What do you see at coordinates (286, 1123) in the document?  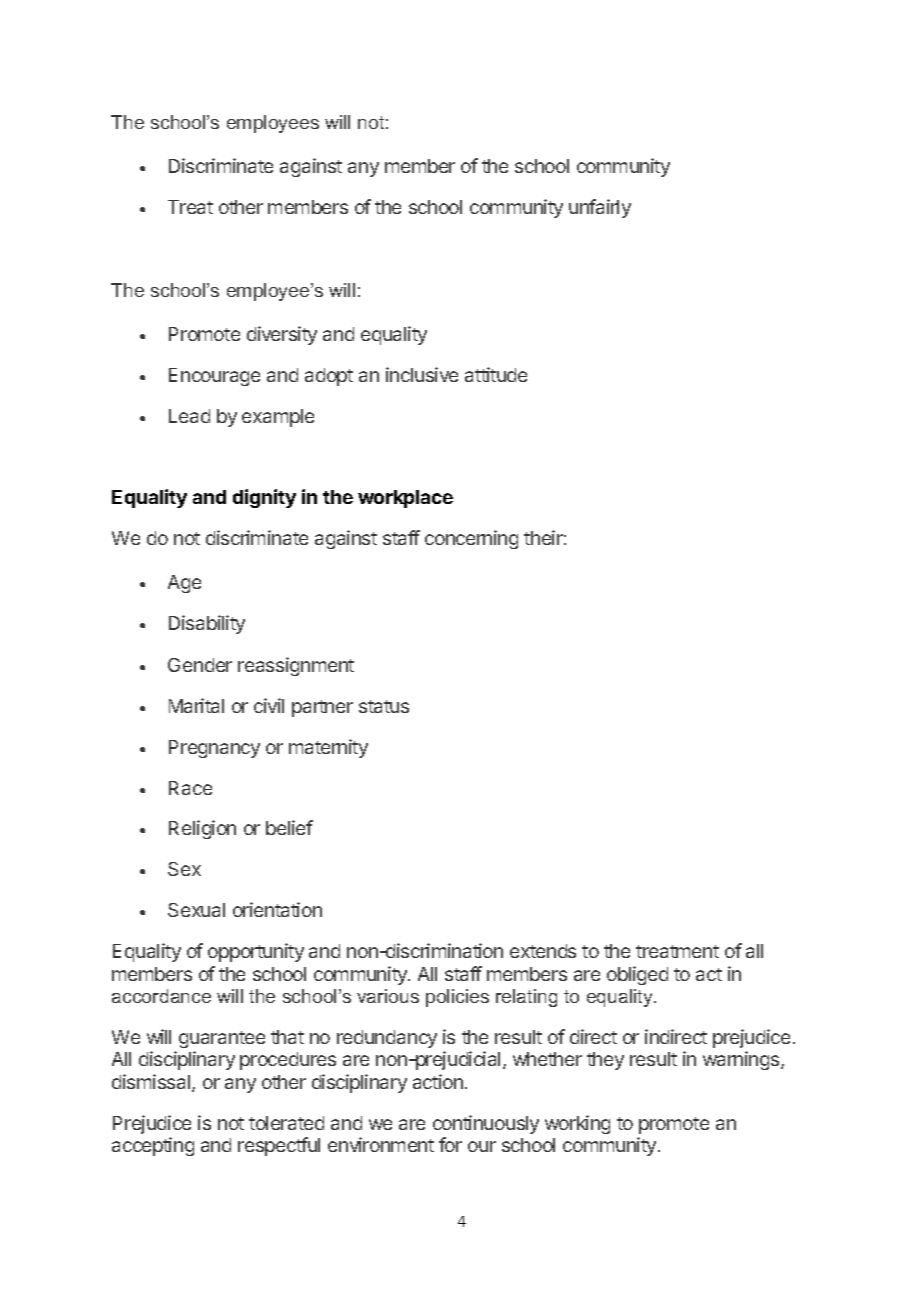 I see `tolerated` at bounding box center [286, 1123].
